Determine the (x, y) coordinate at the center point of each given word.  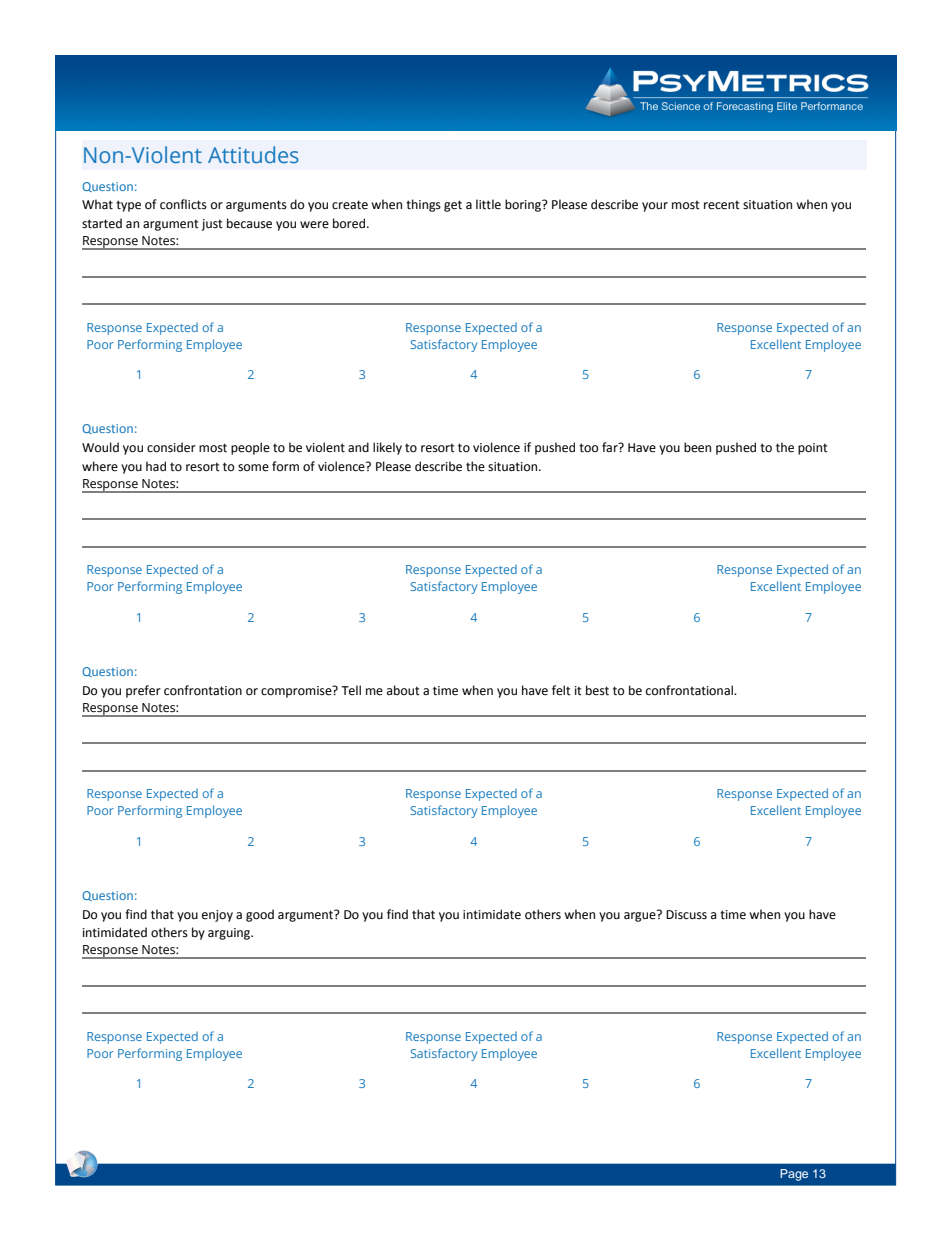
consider (171, 447)
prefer (143, 691)
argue (641, 916)
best (597, 690)
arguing (230, 934)
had (156, 466)
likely (387, 448)
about (403, 690)
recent (722, 205)
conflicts (183, 204)
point (813, 449)
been (697, 447)
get (453, 206)
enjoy (217, 916)
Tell (351, 690)
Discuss (686, 915)
